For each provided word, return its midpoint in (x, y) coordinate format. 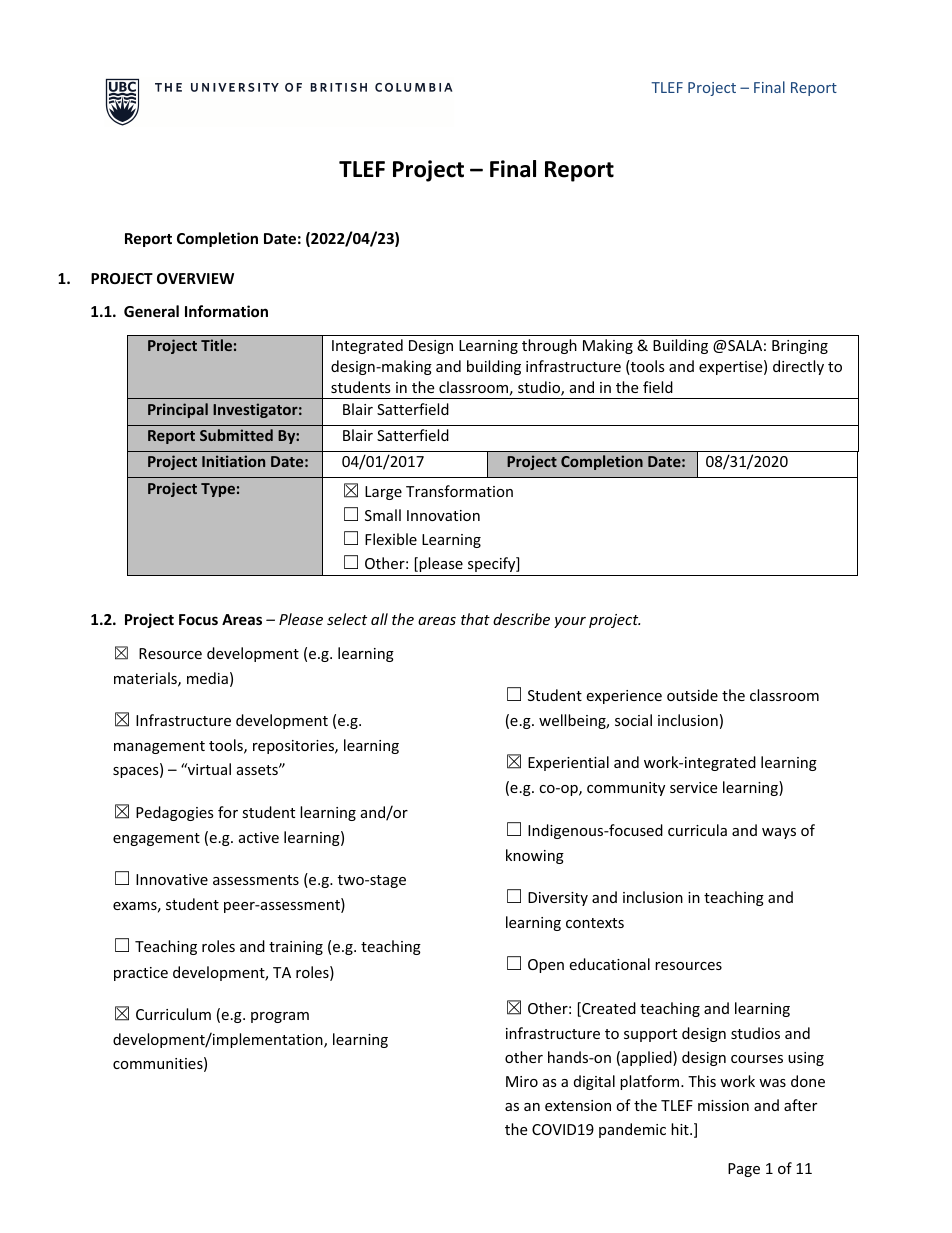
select (347, 619)
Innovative (172, 879)
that (475, 619)
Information (226, 311)
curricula (697, 830)
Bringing (800, 347)
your (570, 622)
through (549, 346)
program (280, 1017)
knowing (535, 856)
